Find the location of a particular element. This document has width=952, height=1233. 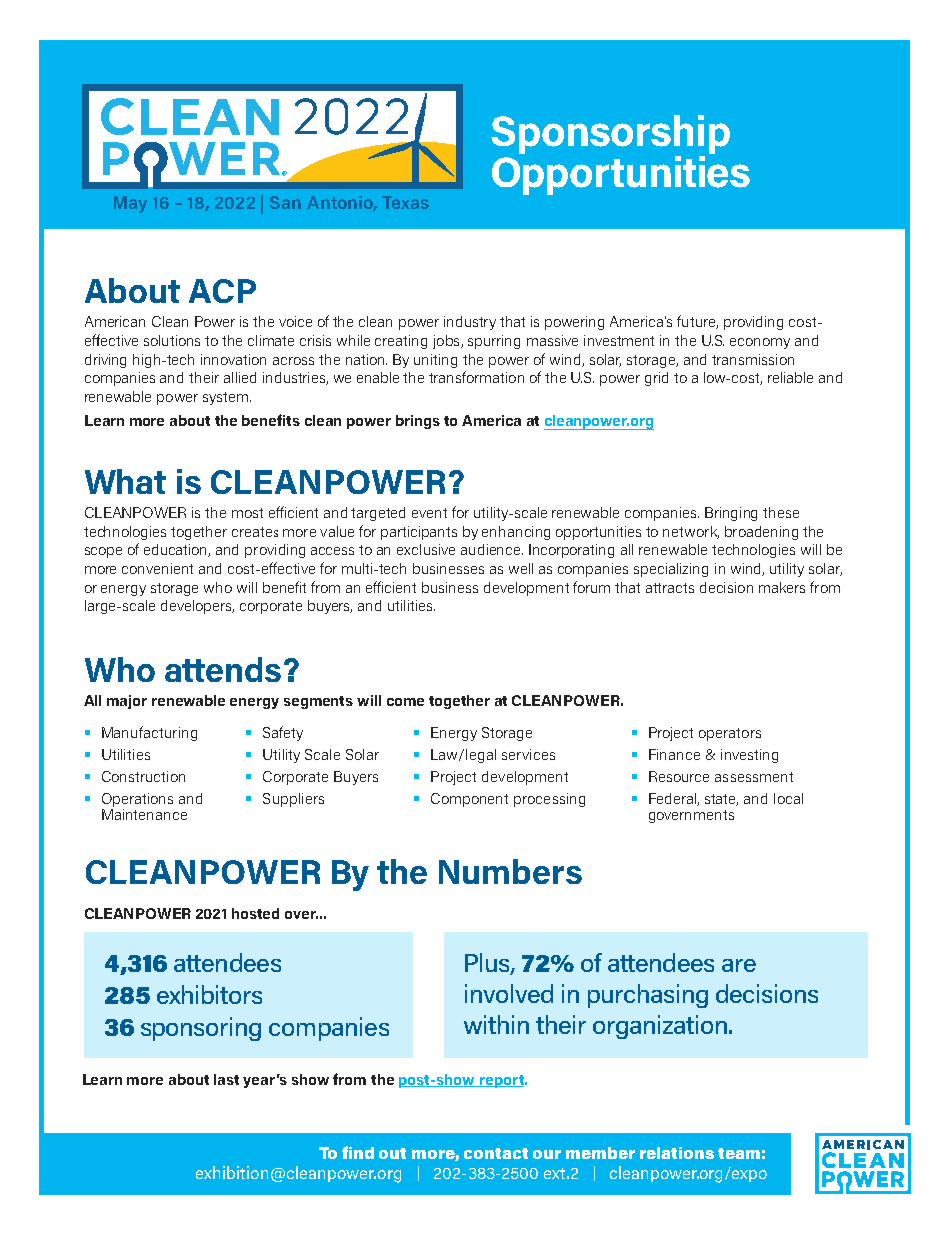

come is located at coordinates (405, 702).
